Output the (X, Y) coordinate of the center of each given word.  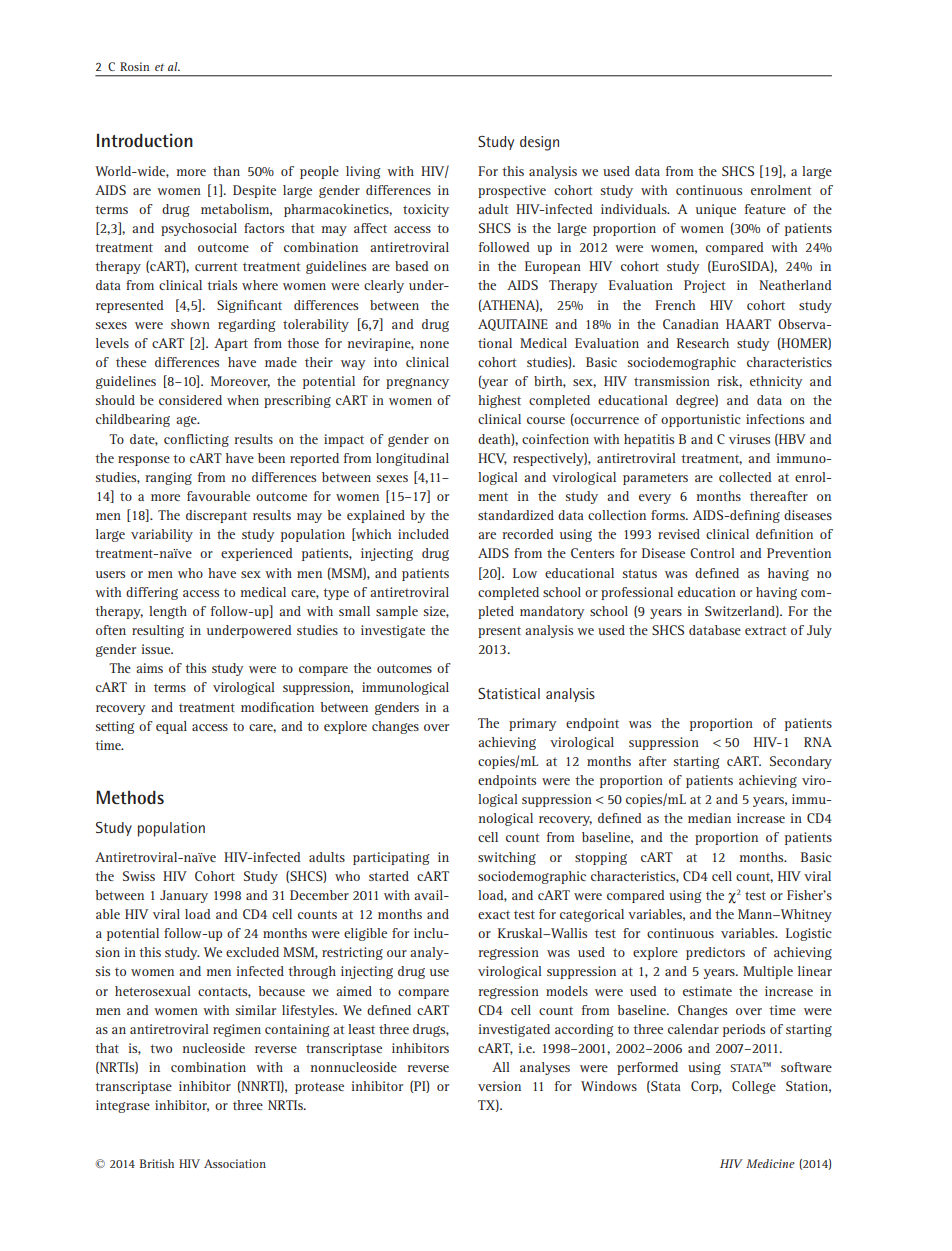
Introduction (145, 140)
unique (716, 210)
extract (765, 630)
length (168, 612)
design (539, 143)
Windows (609, 1086)
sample (397, 612)
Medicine (770, 1163)
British (157, 1163)
